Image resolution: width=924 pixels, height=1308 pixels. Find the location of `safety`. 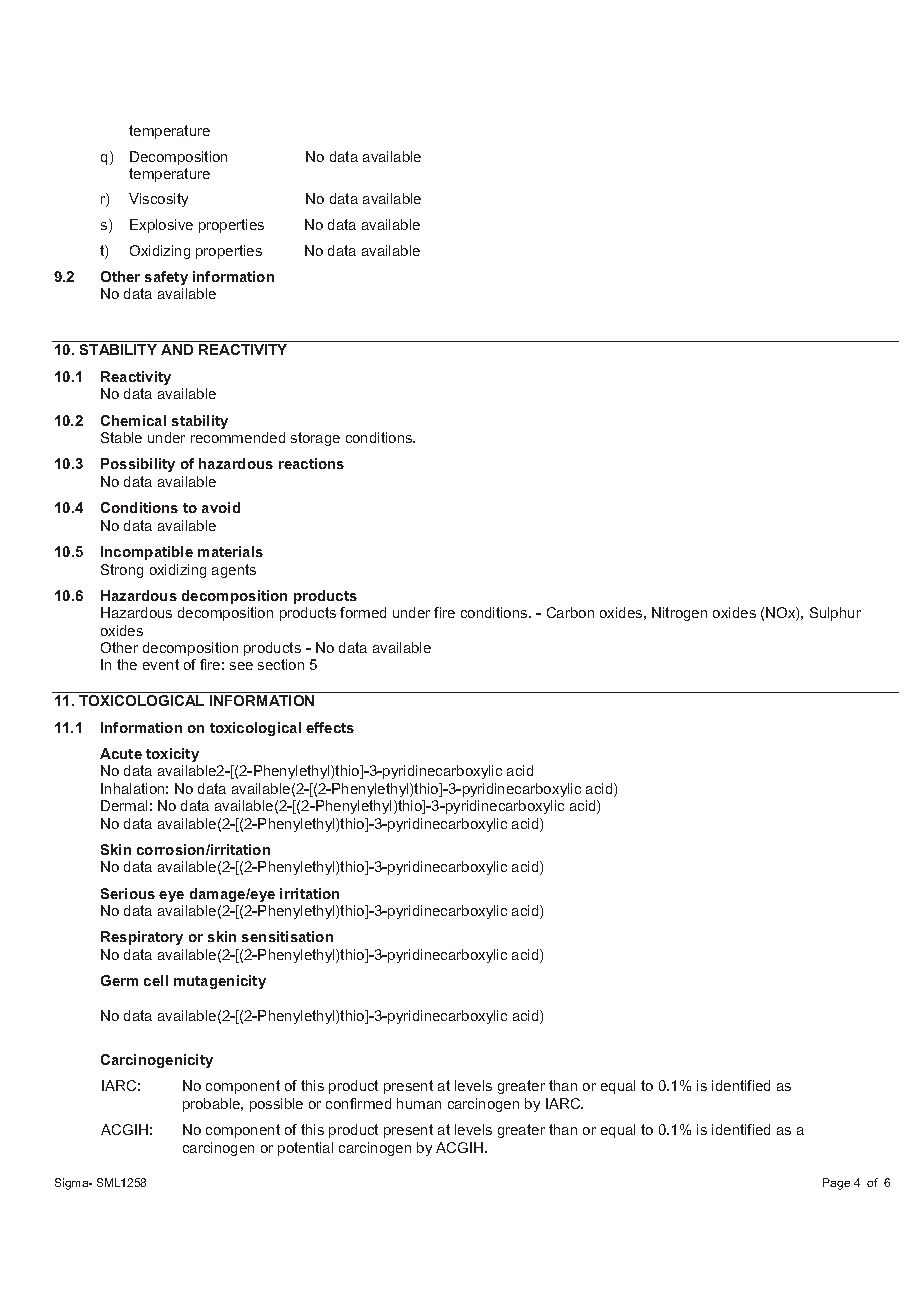

safety is located at coordinates (166, 278).
